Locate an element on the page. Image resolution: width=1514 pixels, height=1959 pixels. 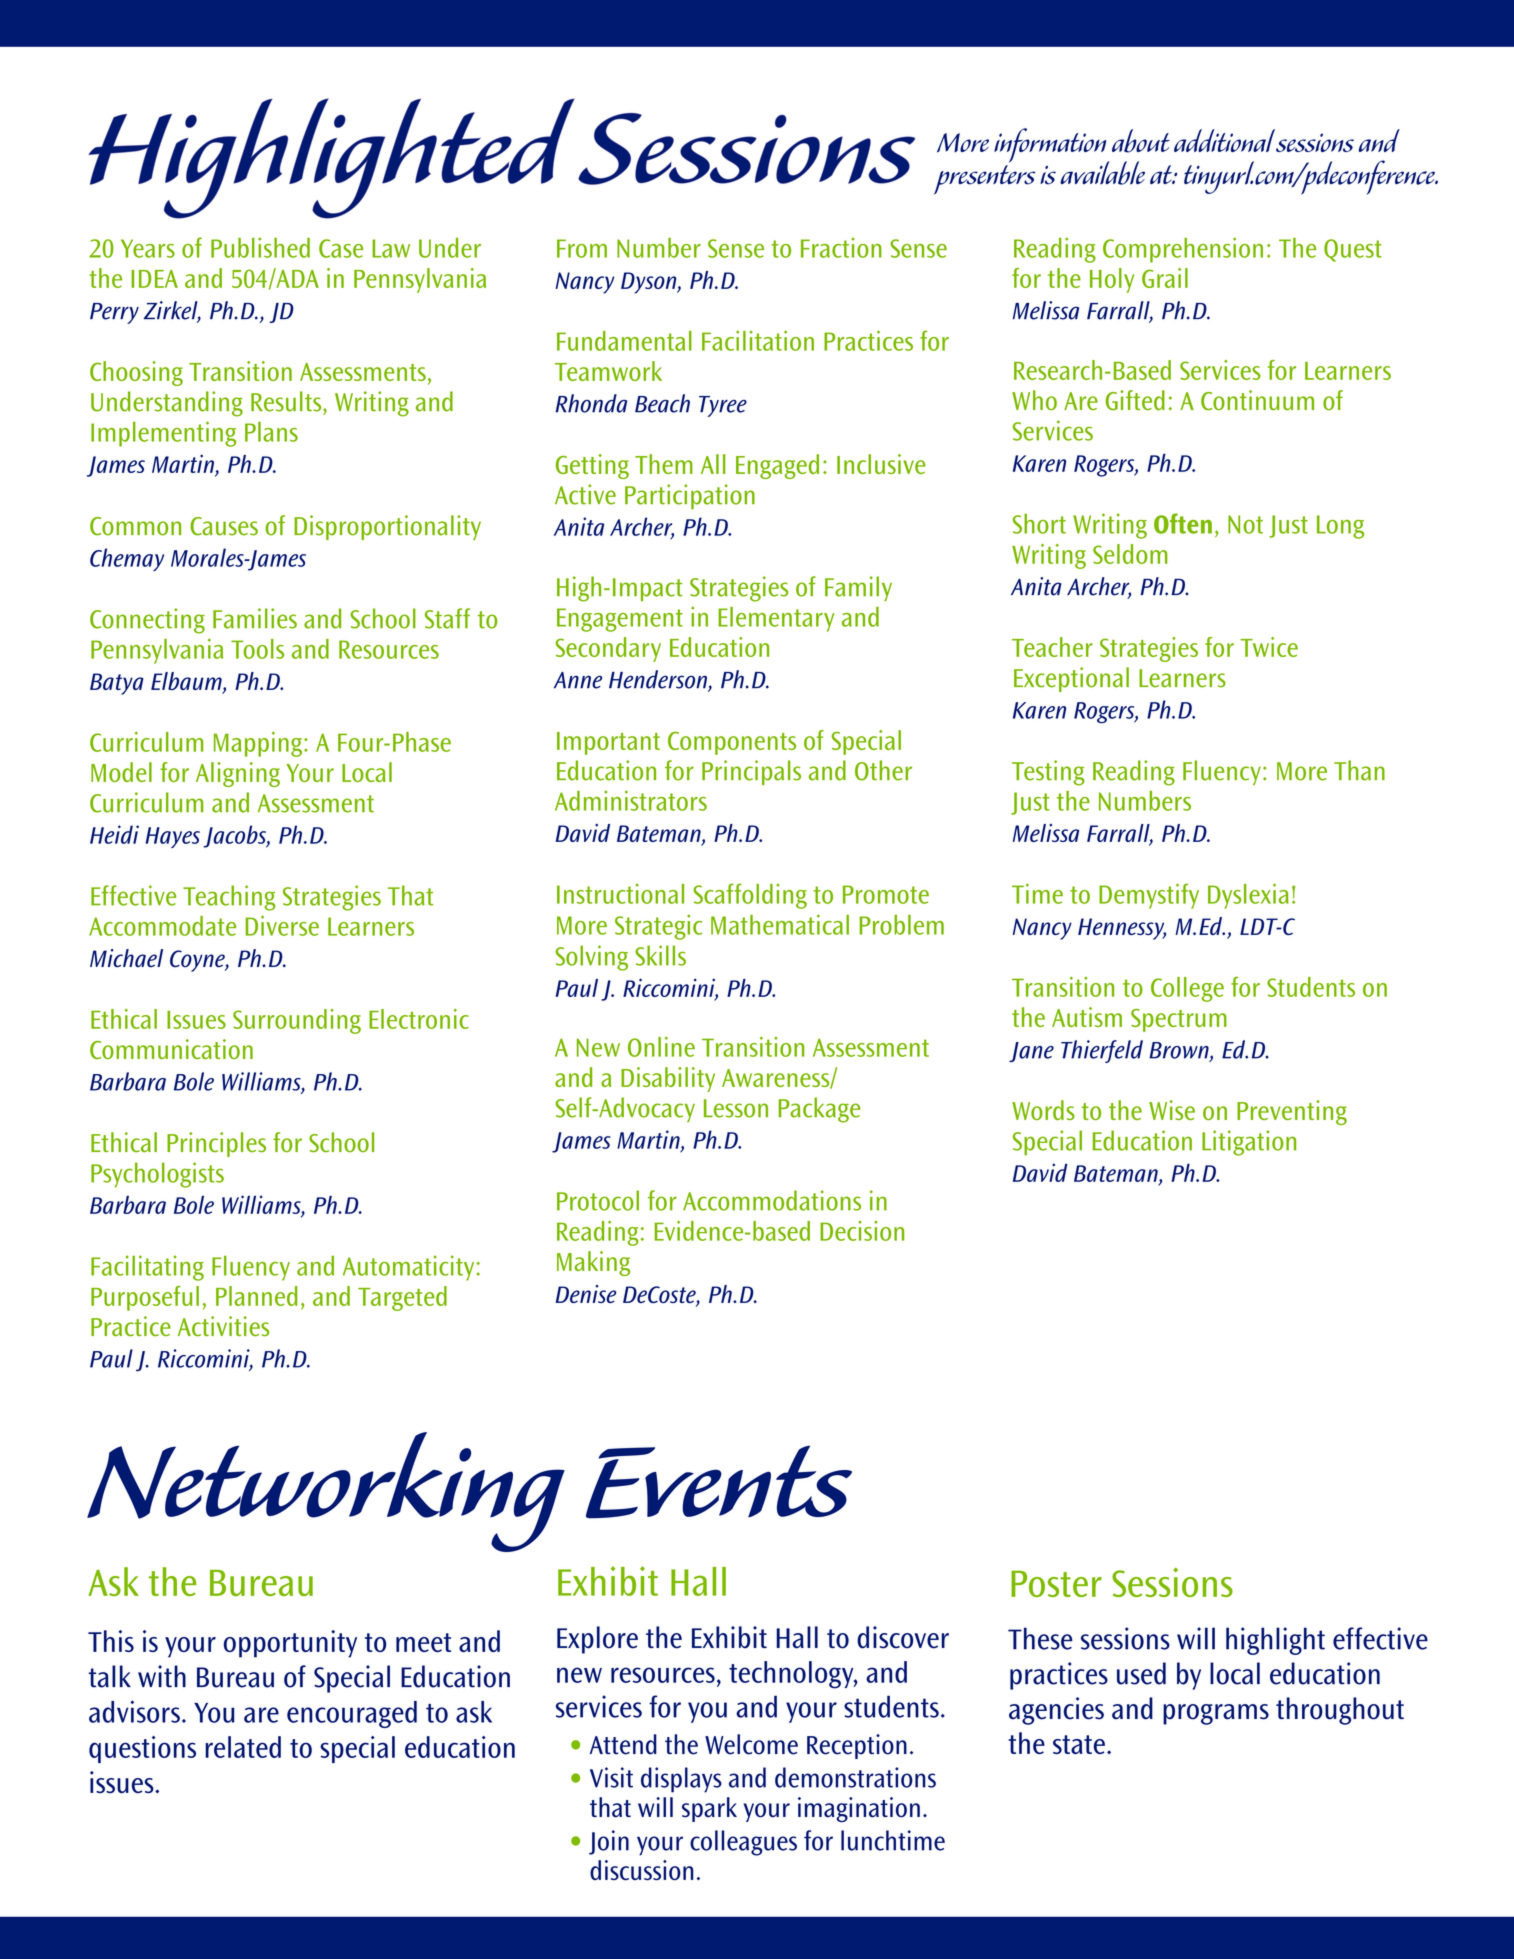
Published is located at coordinates (260, 247).
